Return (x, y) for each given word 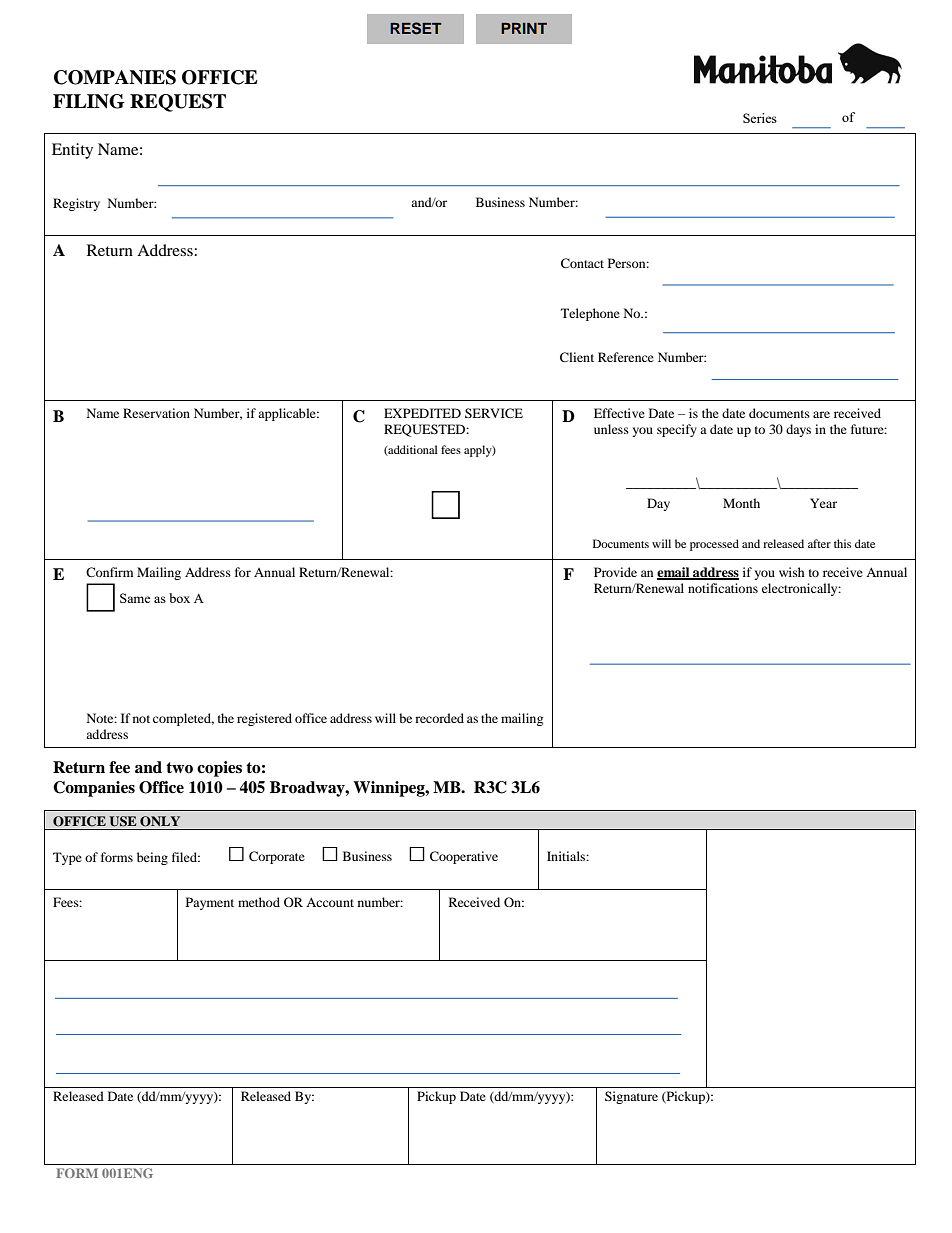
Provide (615, 572)
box (179, 598)
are (821, 414)
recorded (439, 718)
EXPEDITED (422, 413)
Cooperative (464, 857)
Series (760, 118)
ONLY (160, 821)
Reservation (156, 413)
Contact (582, 263)
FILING (89, 101)
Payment (210, 903)
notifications (723, 588)
